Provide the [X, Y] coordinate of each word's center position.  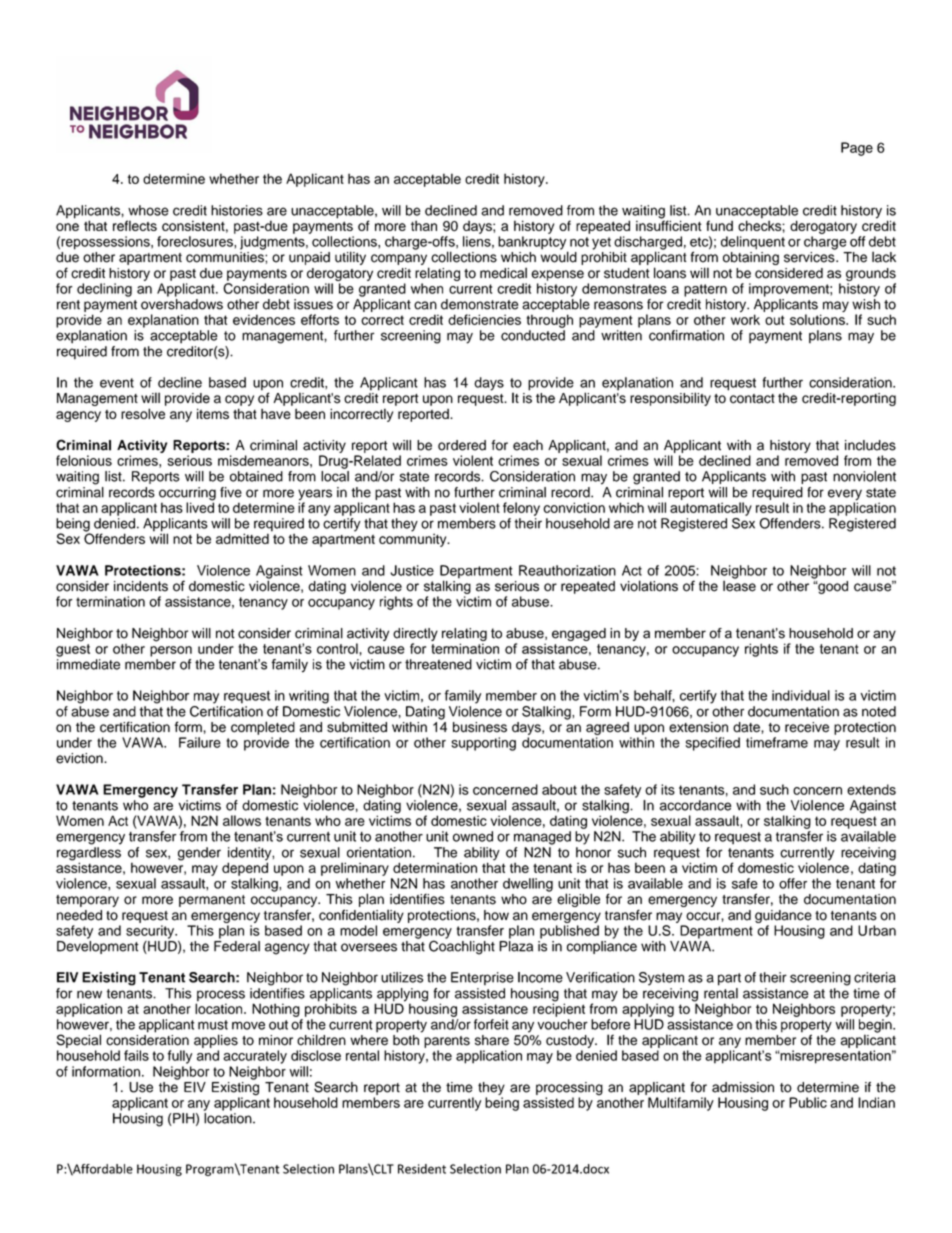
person [171, 651]
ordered [462, 445]
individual [801, 695]
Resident [422, 1169]
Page [857, 149]
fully [179, 1057]
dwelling [528, 885]
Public [808, 1102]
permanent [212, 901]
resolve [143, 413]
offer [793, 883]
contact [752, 399]
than [424, 225]
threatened [438, 664]
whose [148, 210]
